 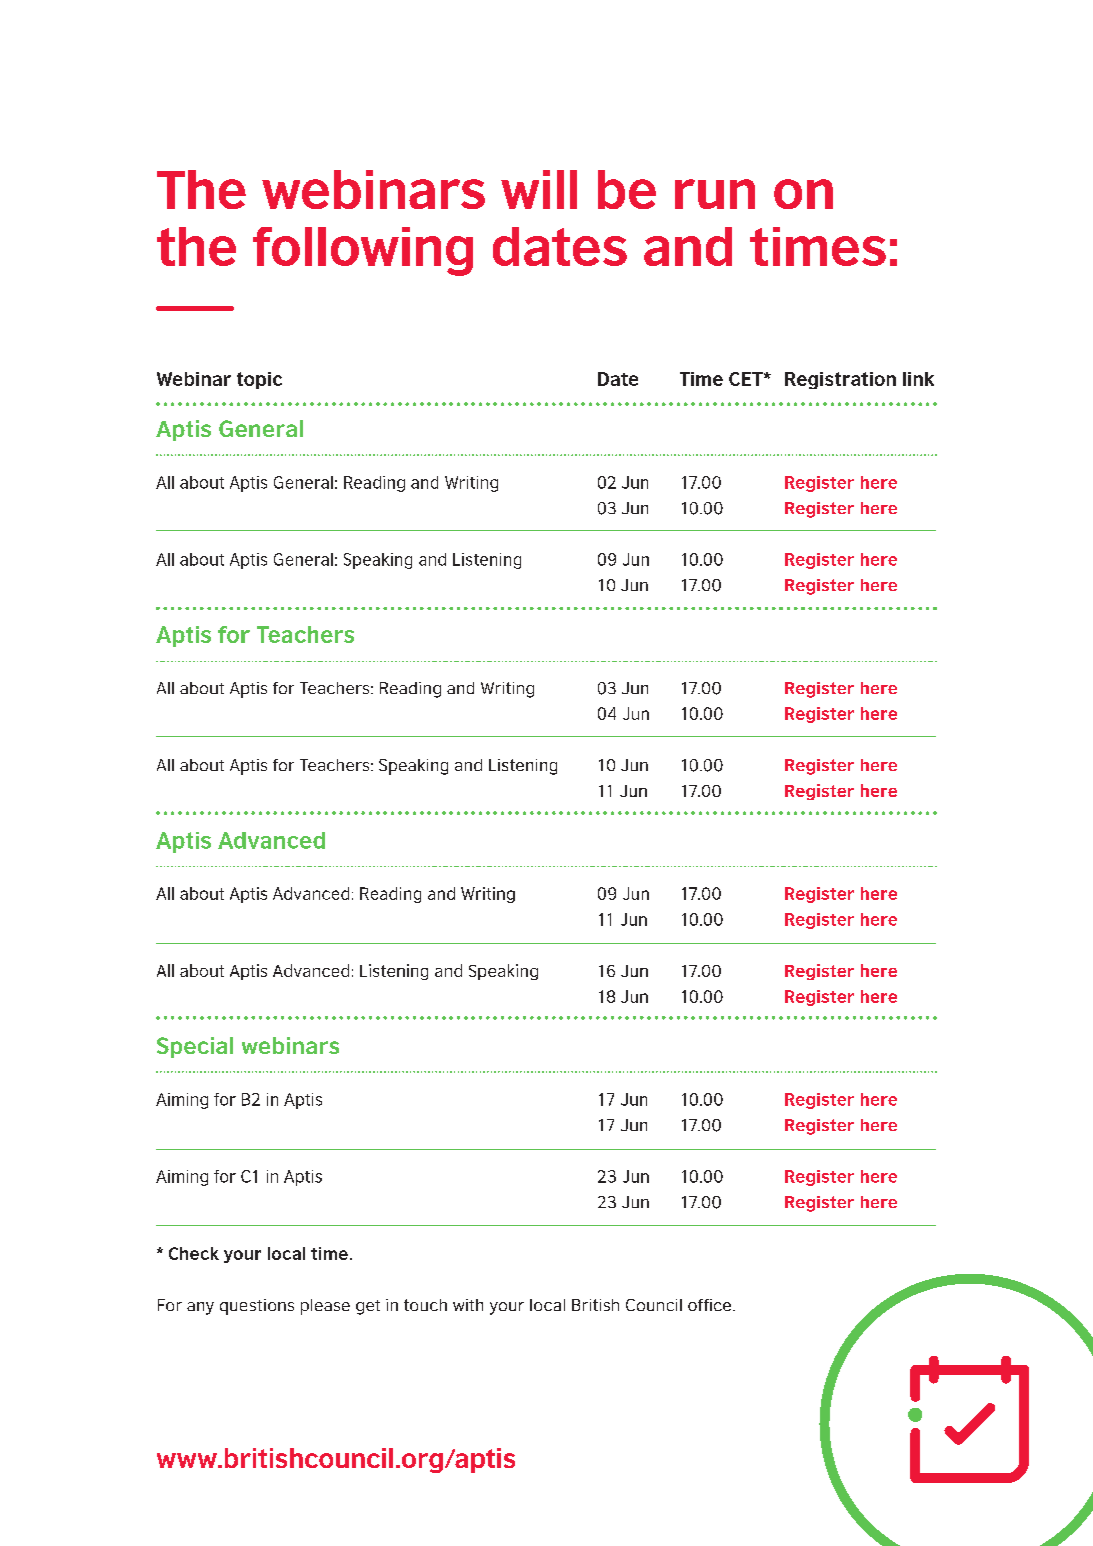 I want to click on with, so click(x=468, y=1305).
